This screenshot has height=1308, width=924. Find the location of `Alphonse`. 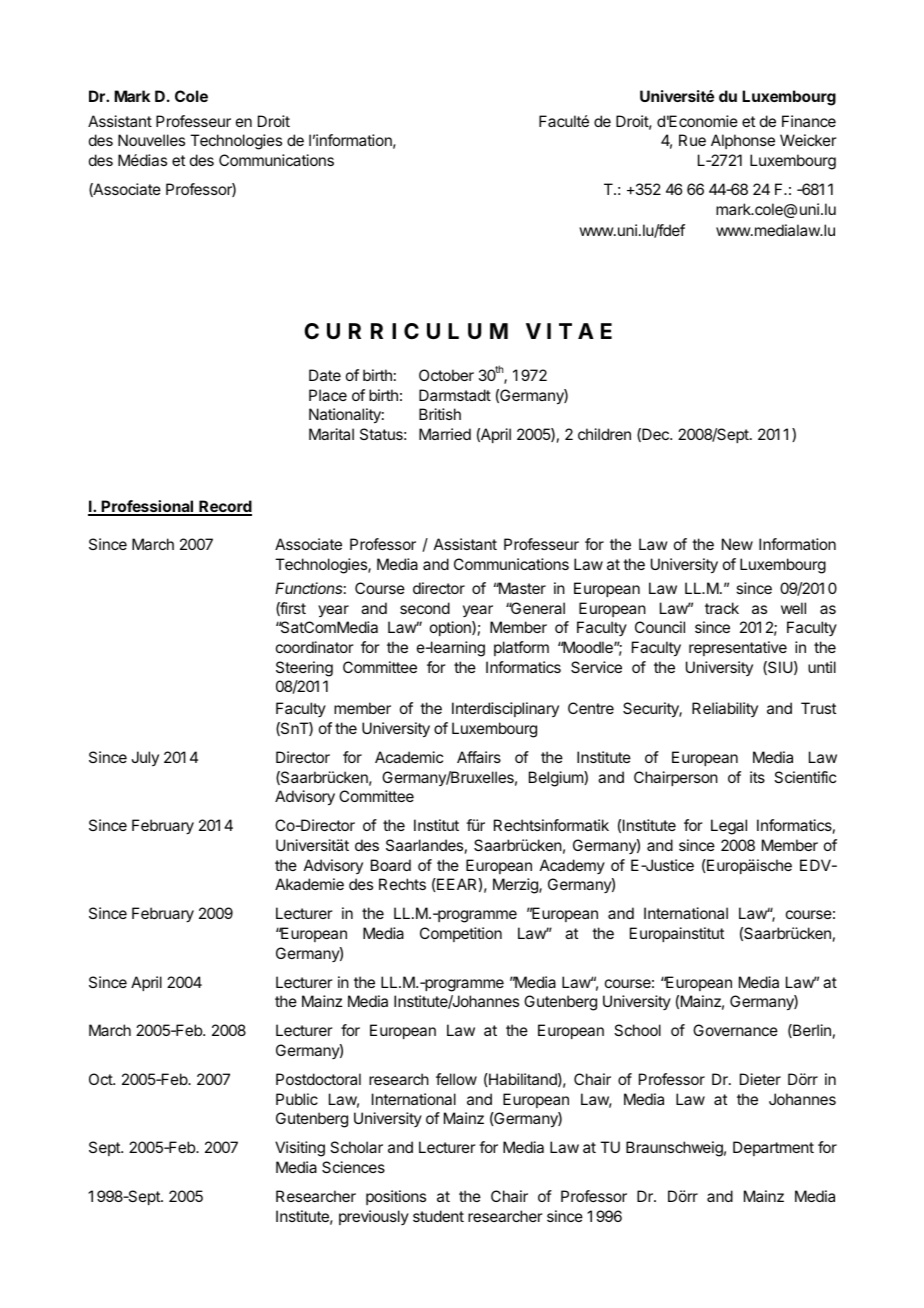

Alphonse is located at coordinates (743, 141).
